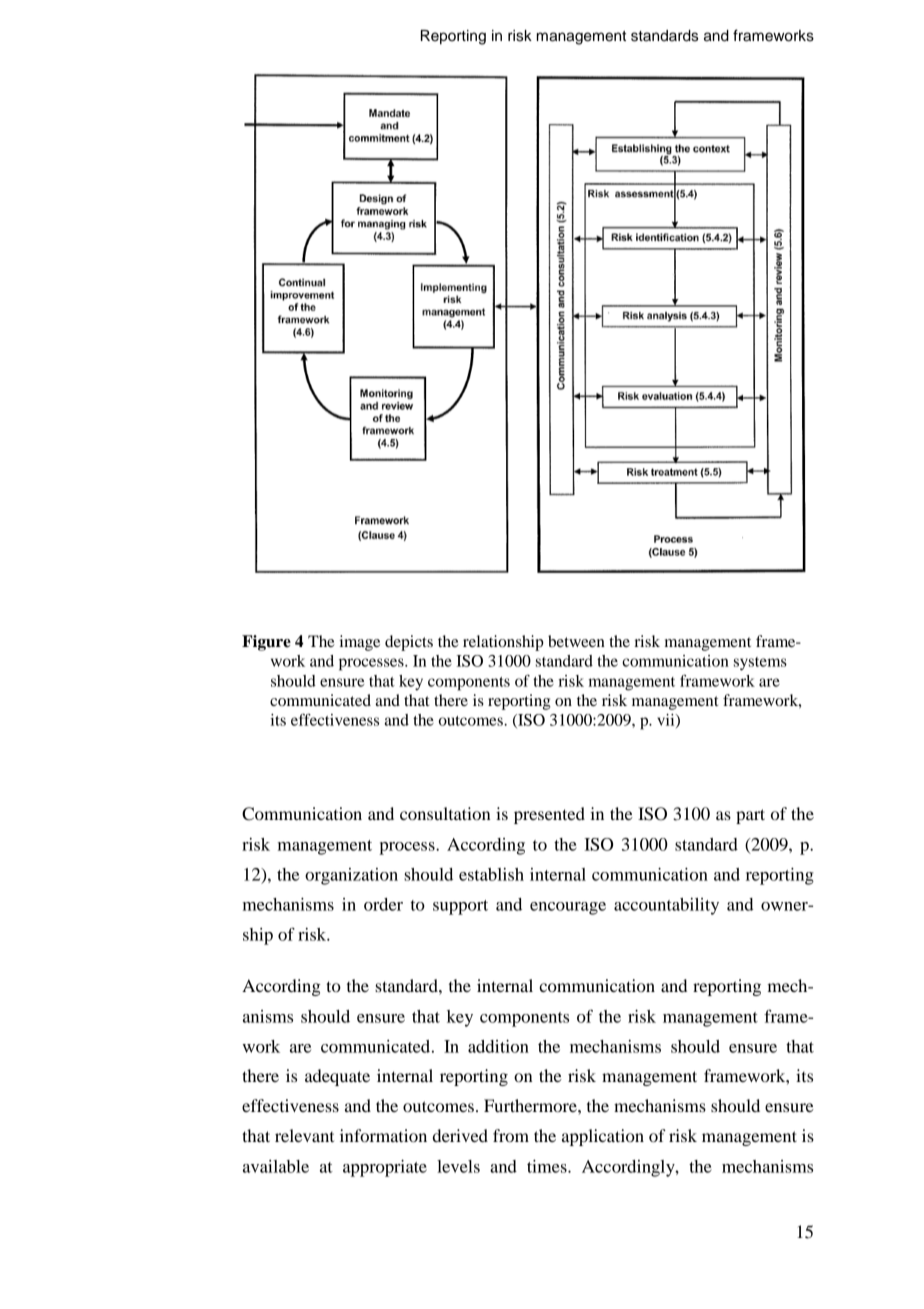  I want to click on part, so click(750, 816).
